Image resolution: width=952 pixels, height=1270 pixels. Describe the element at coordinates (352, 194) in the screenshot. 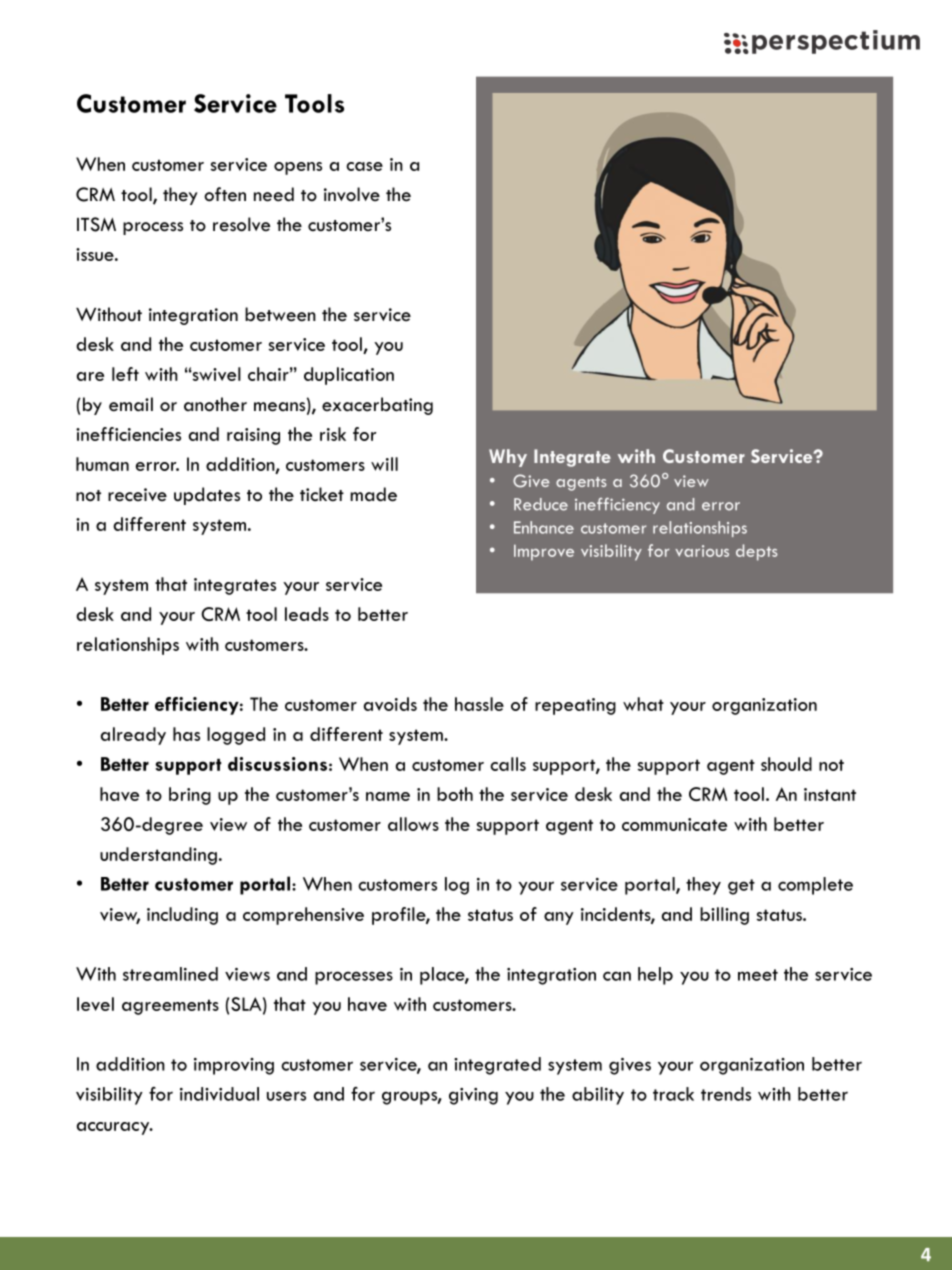

I see `involve` at that location.
